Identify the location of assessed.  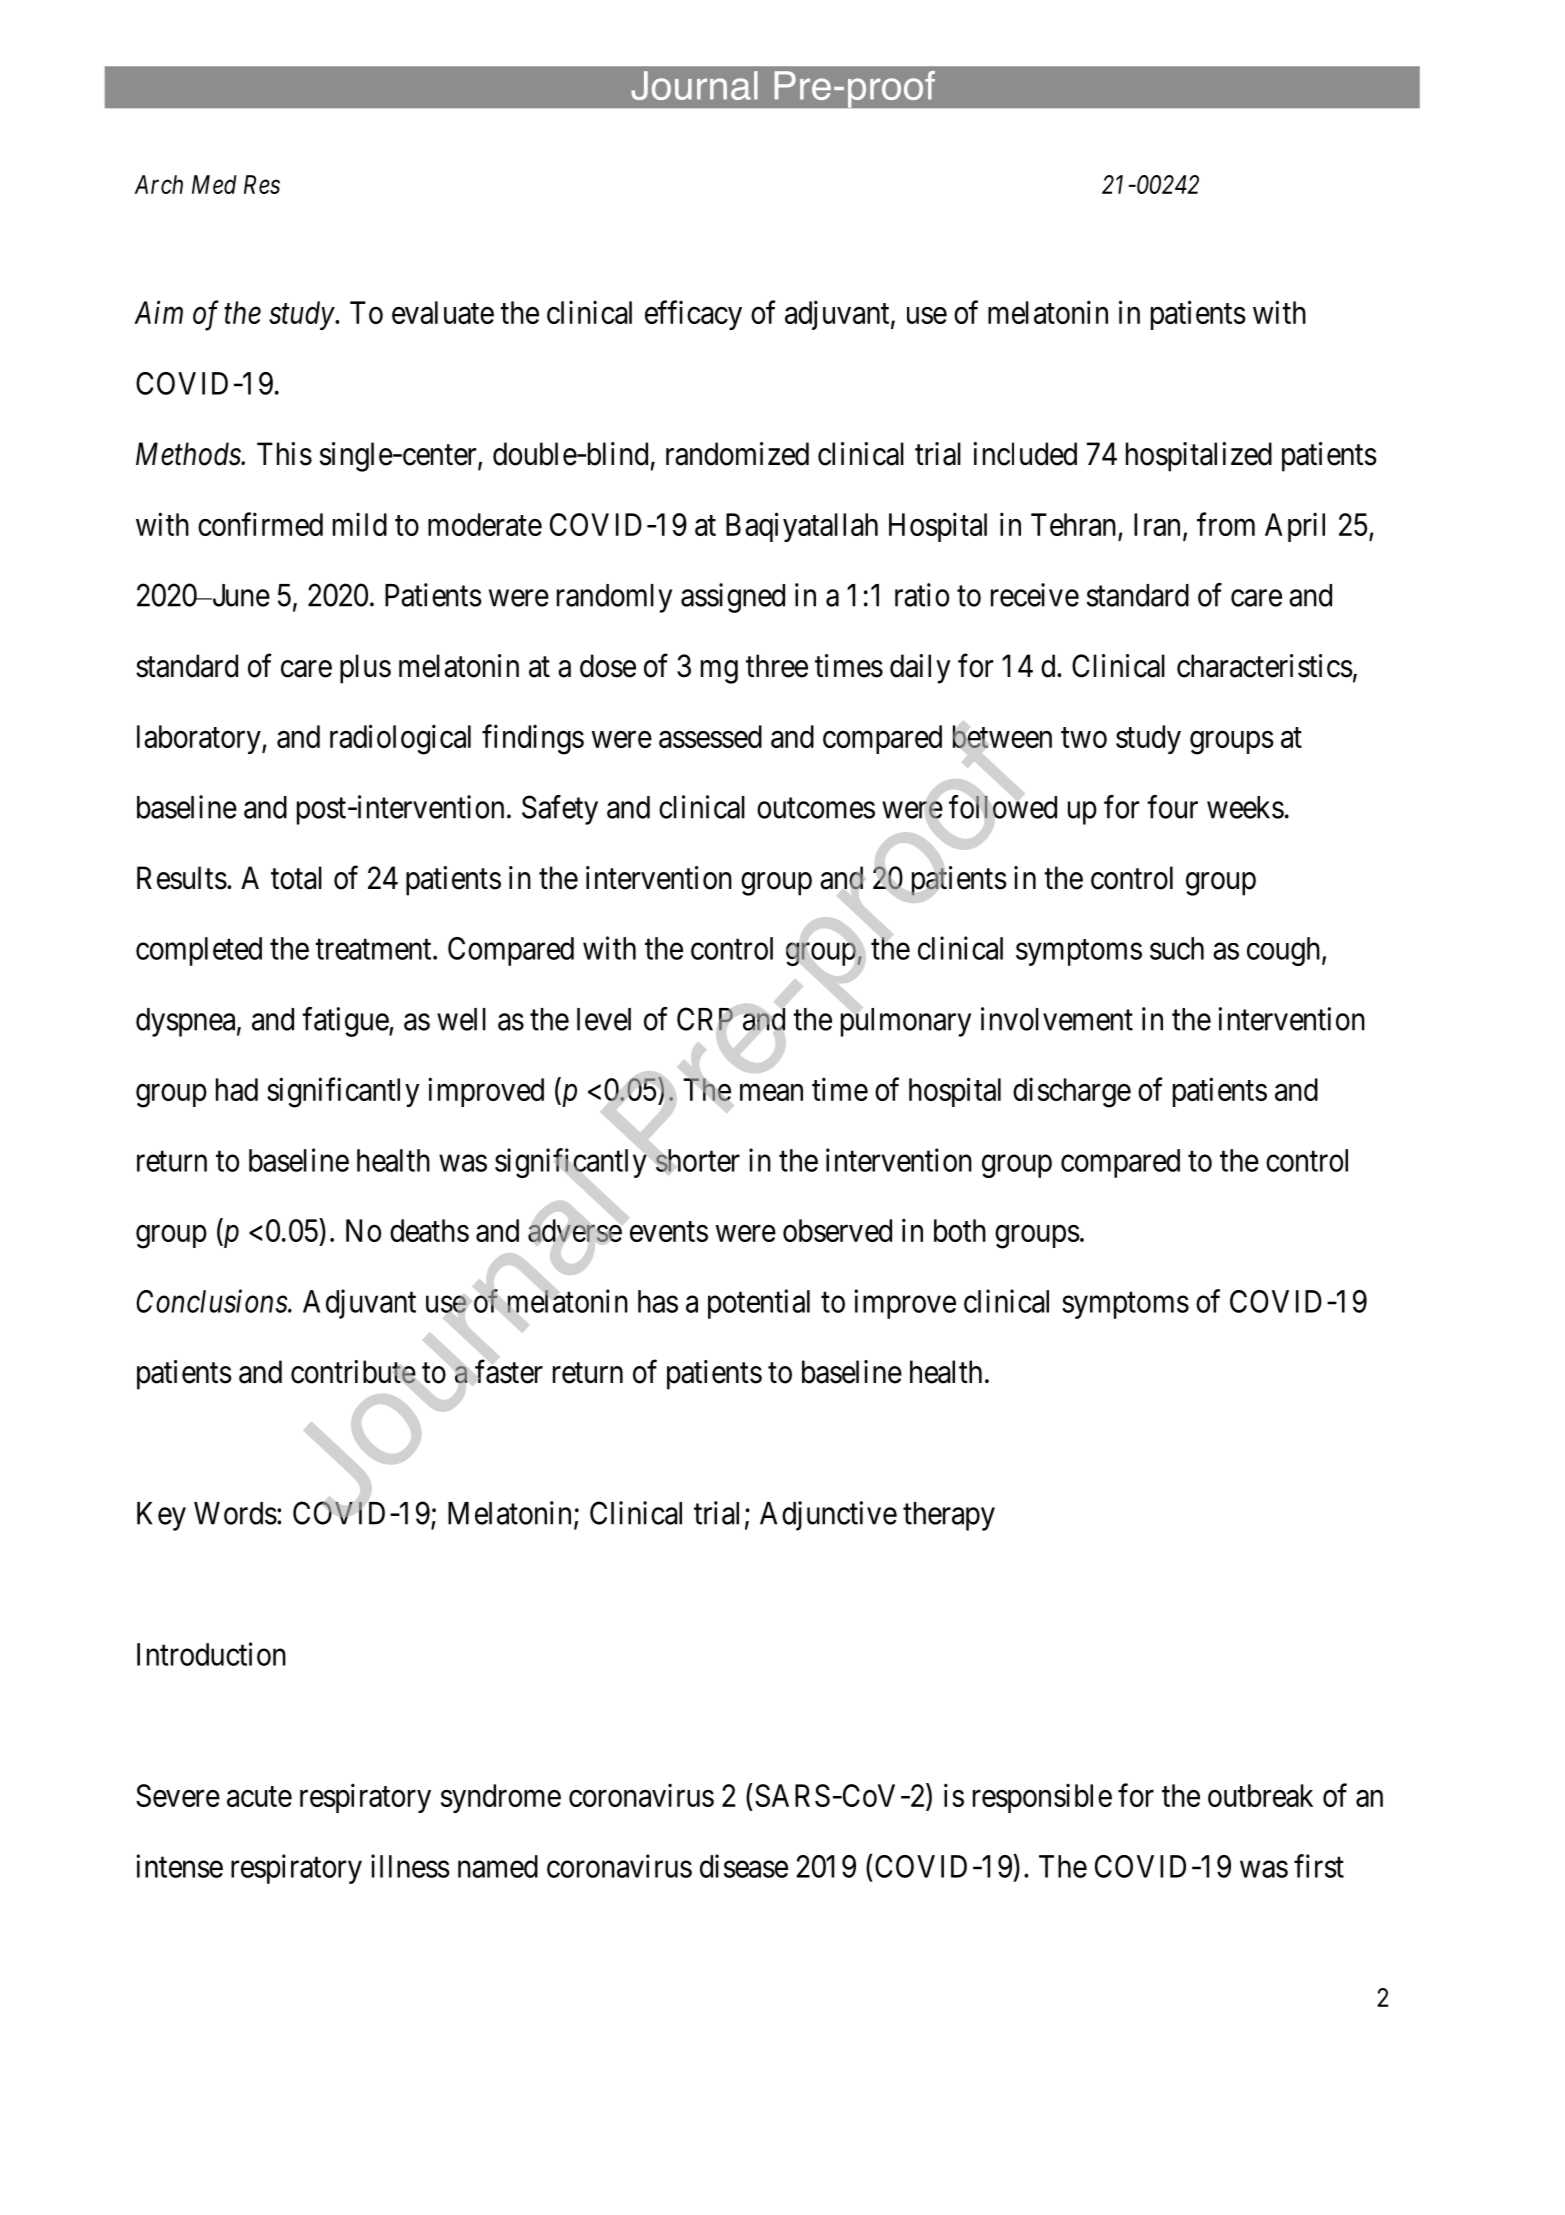
(710, 736).
